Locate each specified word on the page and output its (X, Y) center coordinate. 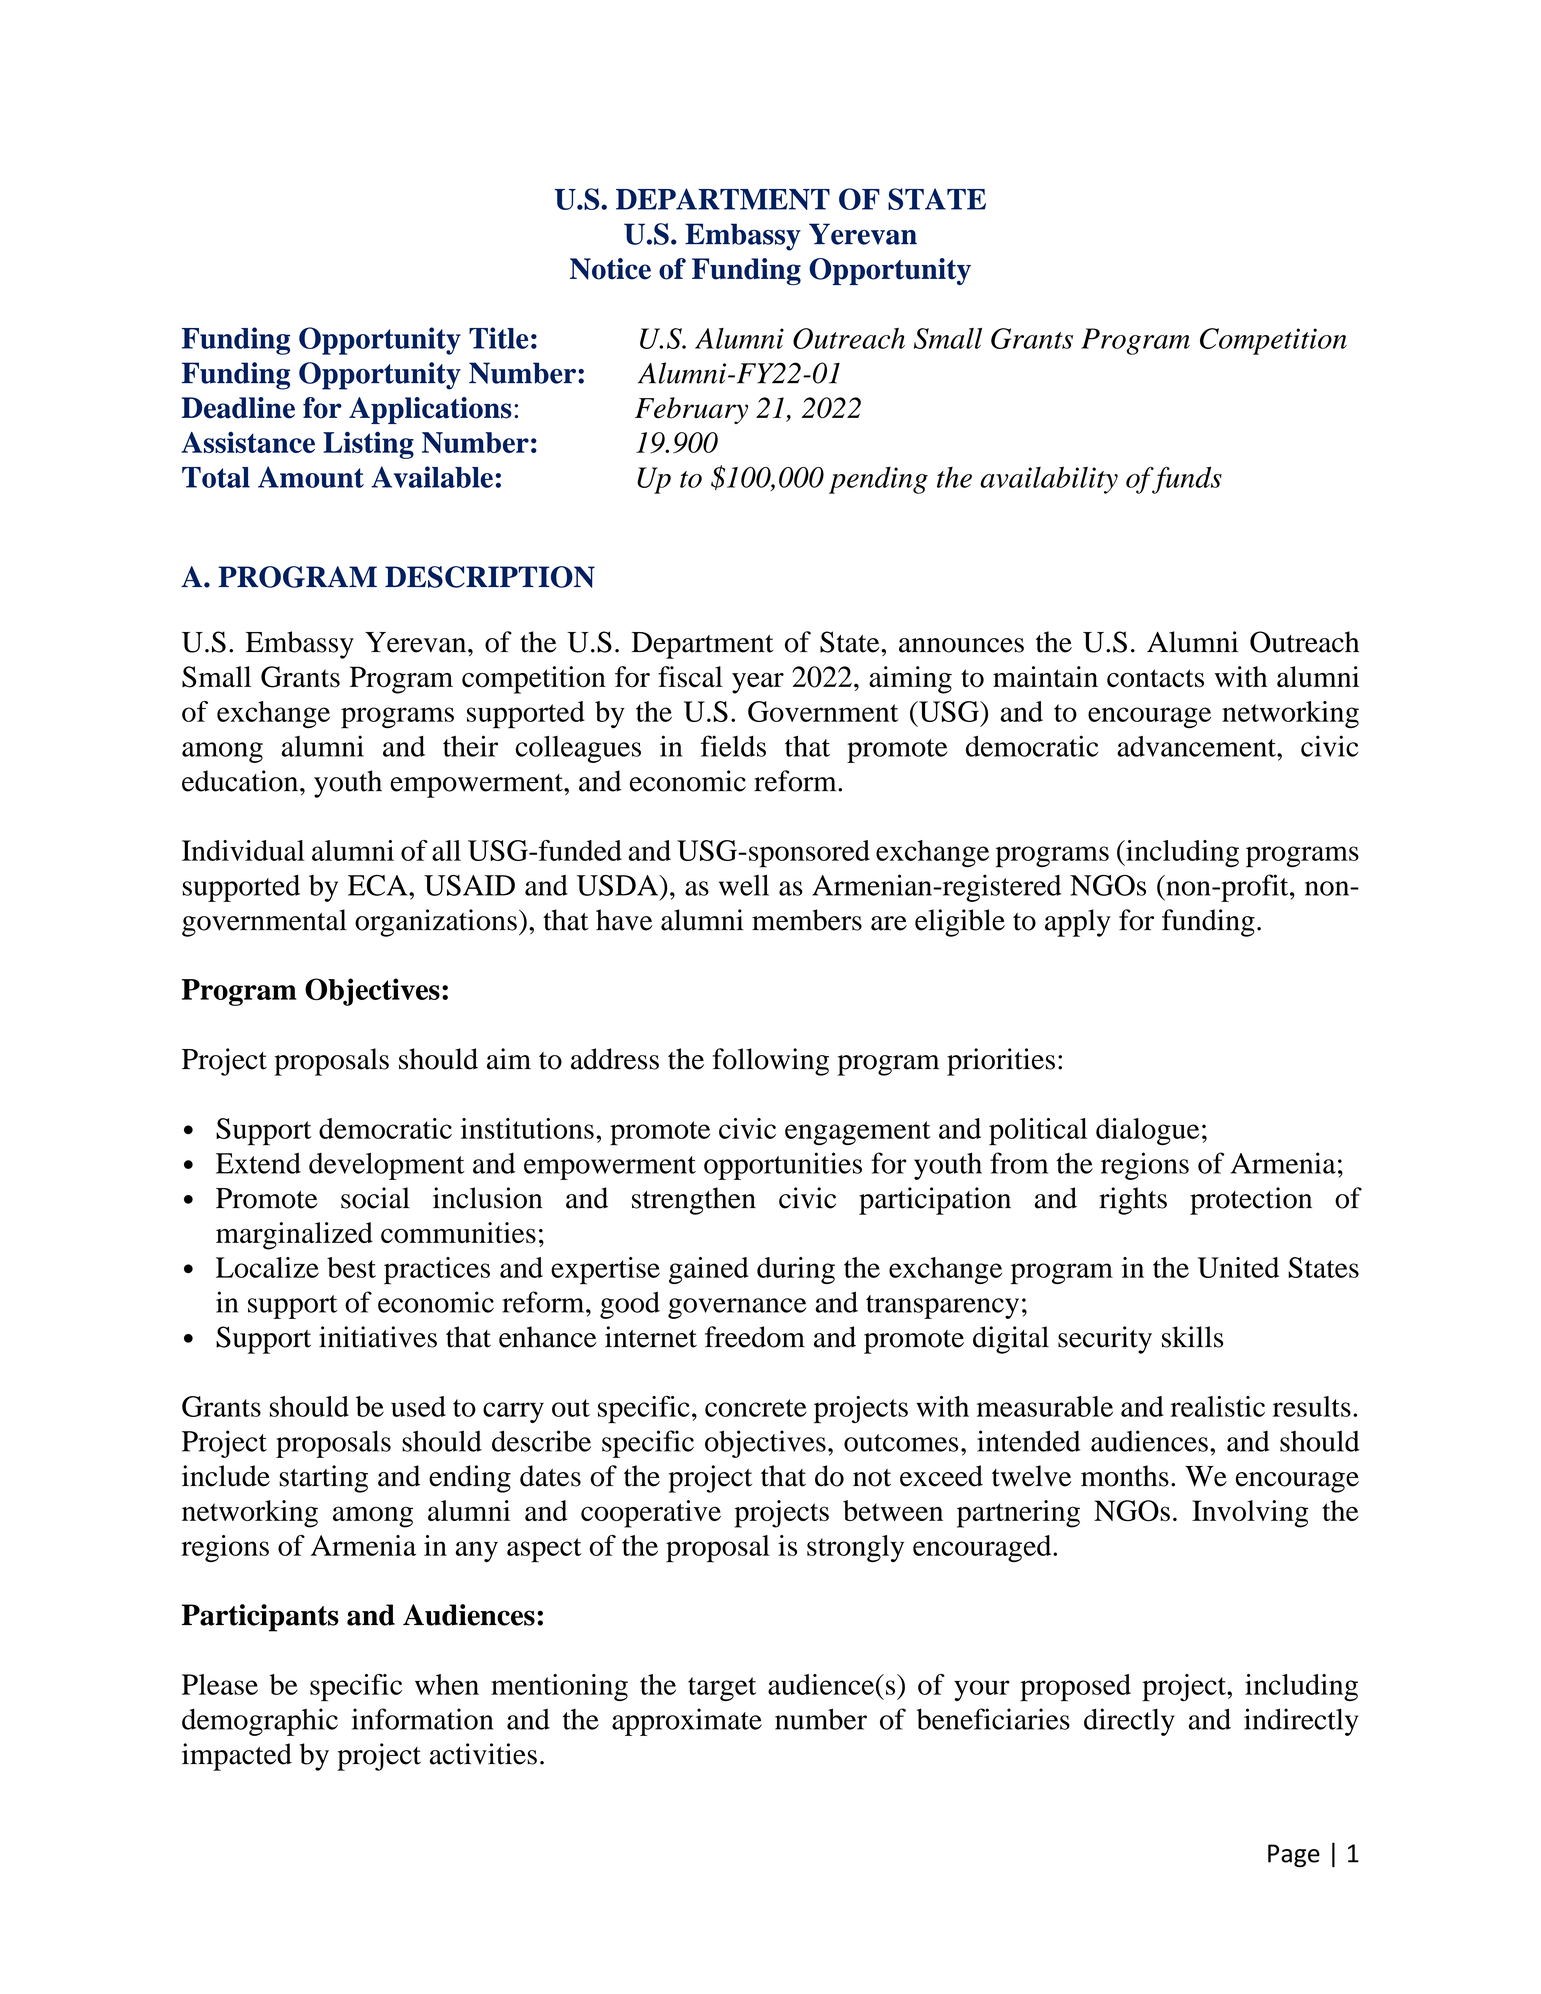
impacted (237, 1757)
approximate (687, 1722)
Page (1294, 1855)
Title (498, 338)
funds (1186, 480)
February (691, 410)
